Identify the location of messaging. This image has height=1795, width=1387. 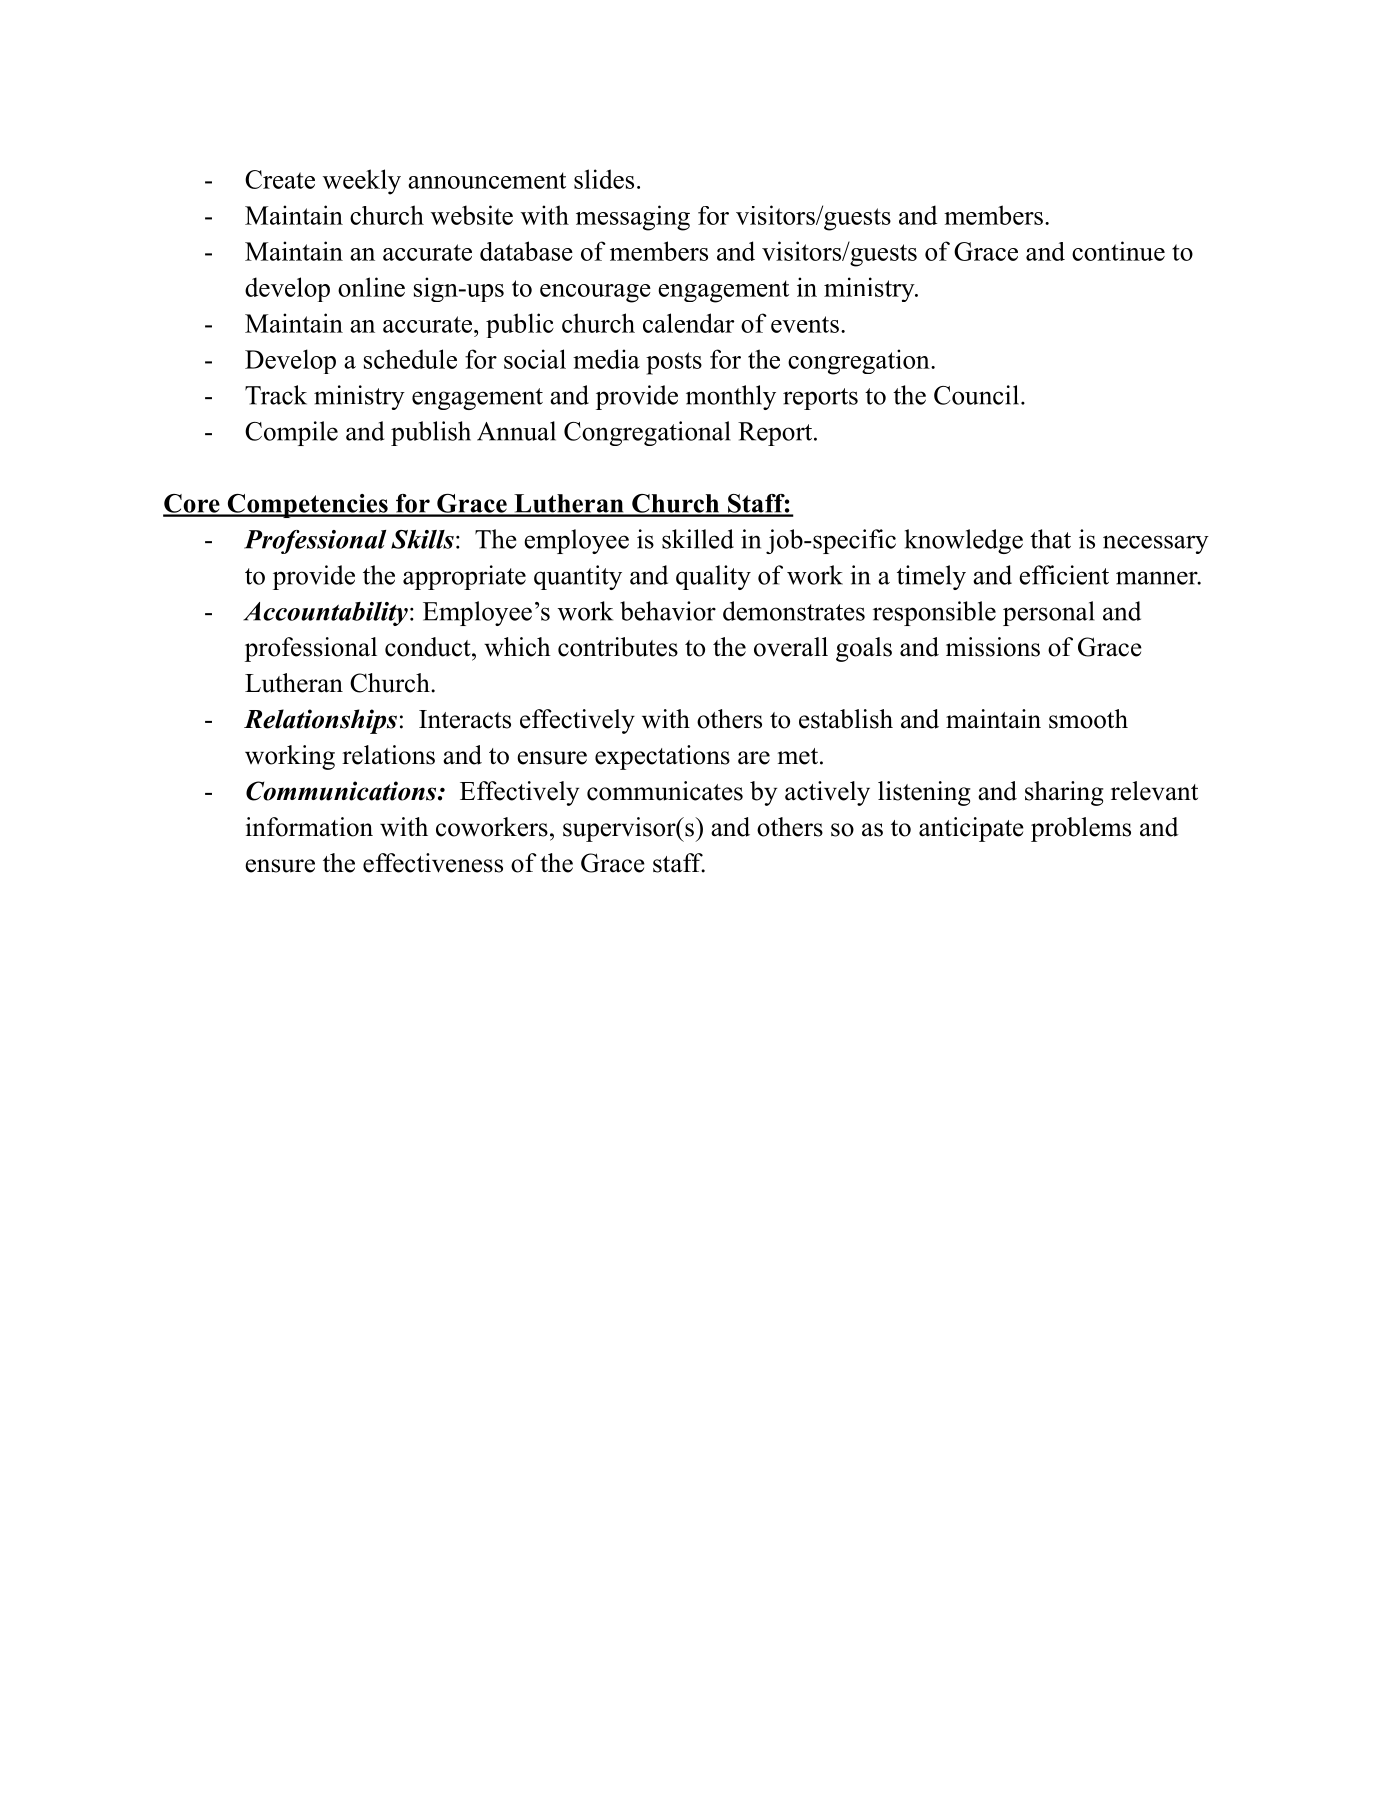
(633, 218).
